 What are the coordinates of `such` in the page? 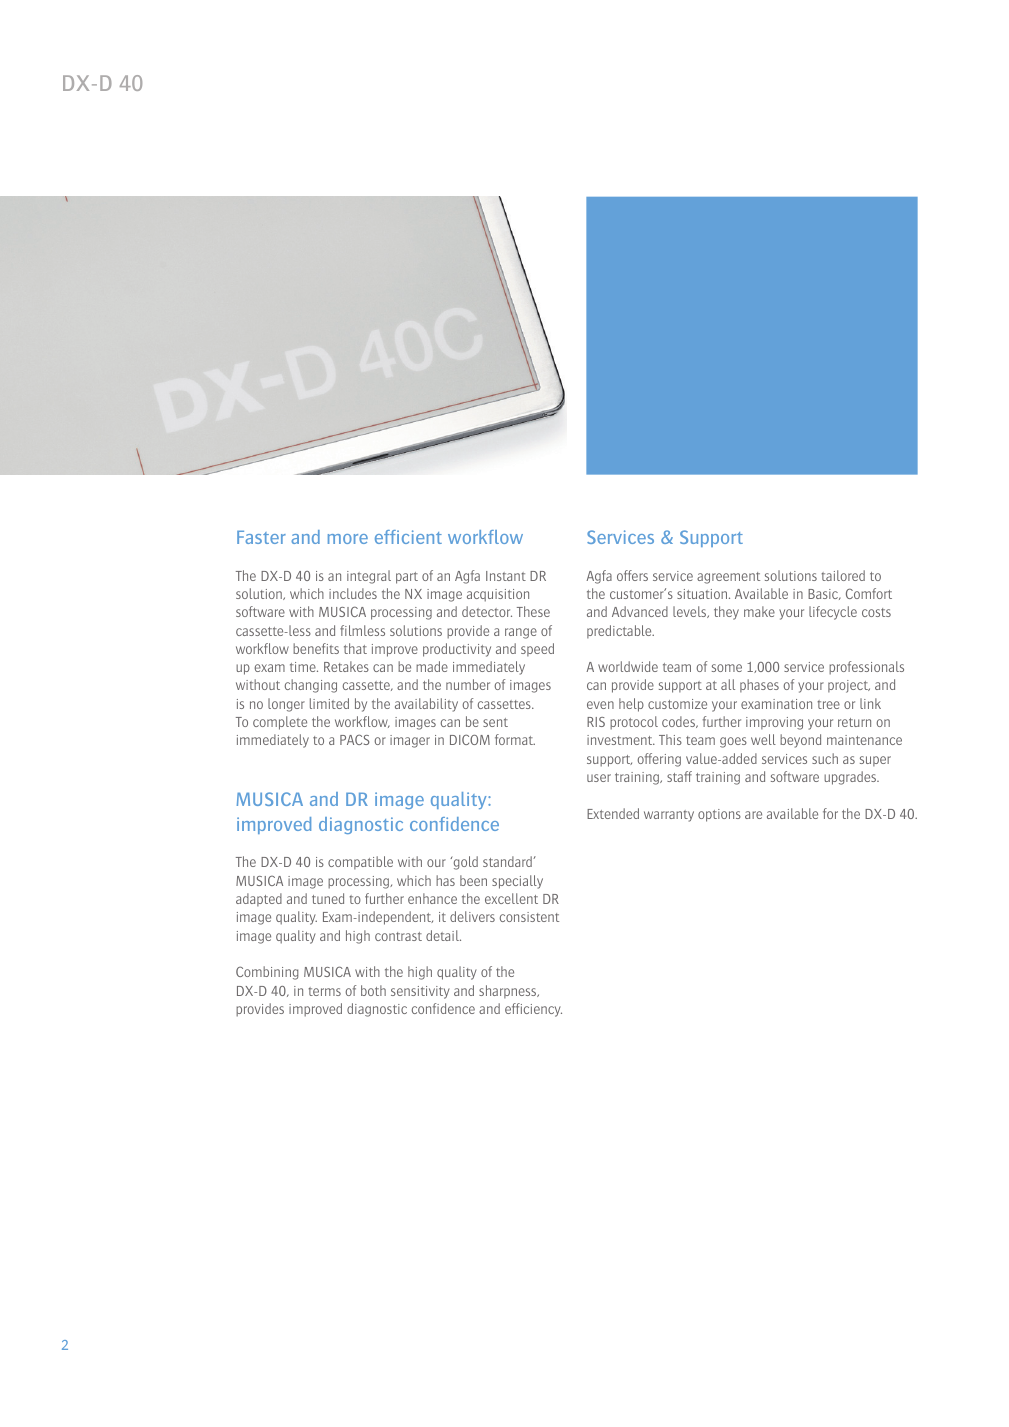 It's located at (825, 758).
